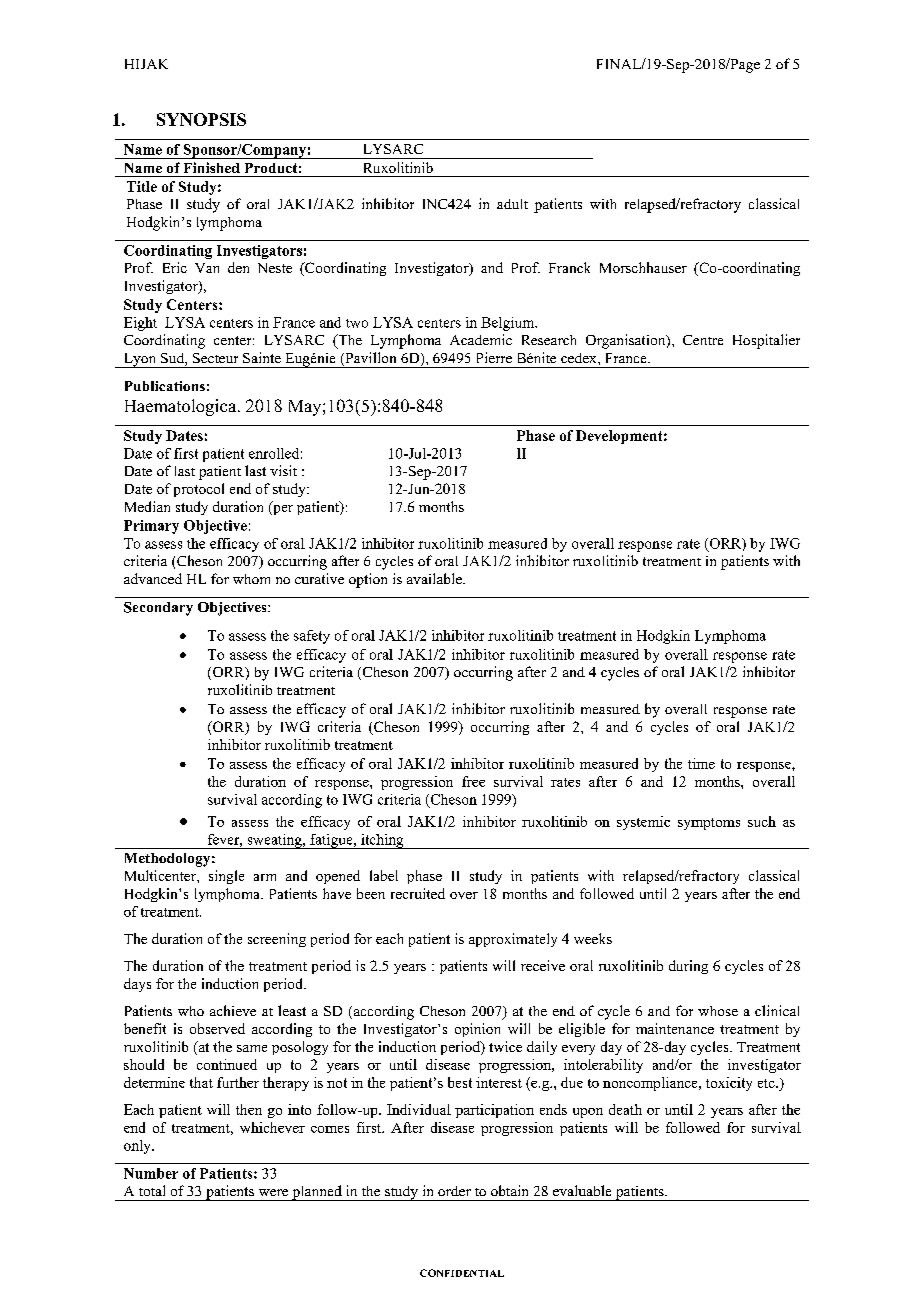 The height and width of the page is (1308, 924). Describe the element at coordinates (435, 578) in the page. I see `available` at that location.
